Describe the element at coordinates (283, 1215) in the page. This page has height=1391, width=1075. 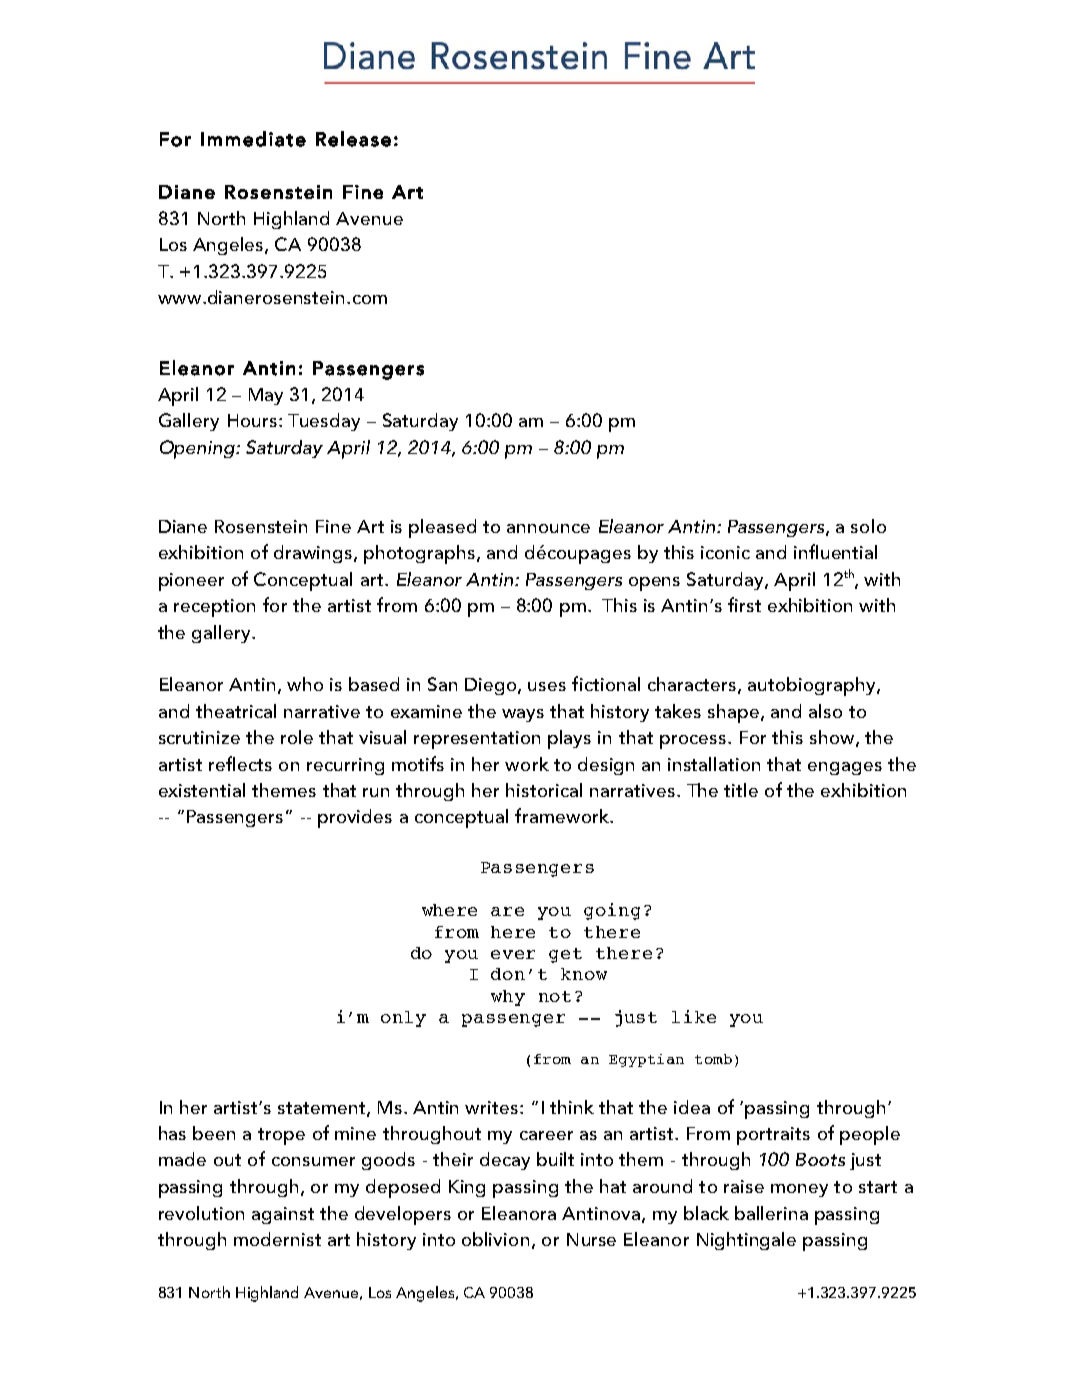
I see `against` at that location.
